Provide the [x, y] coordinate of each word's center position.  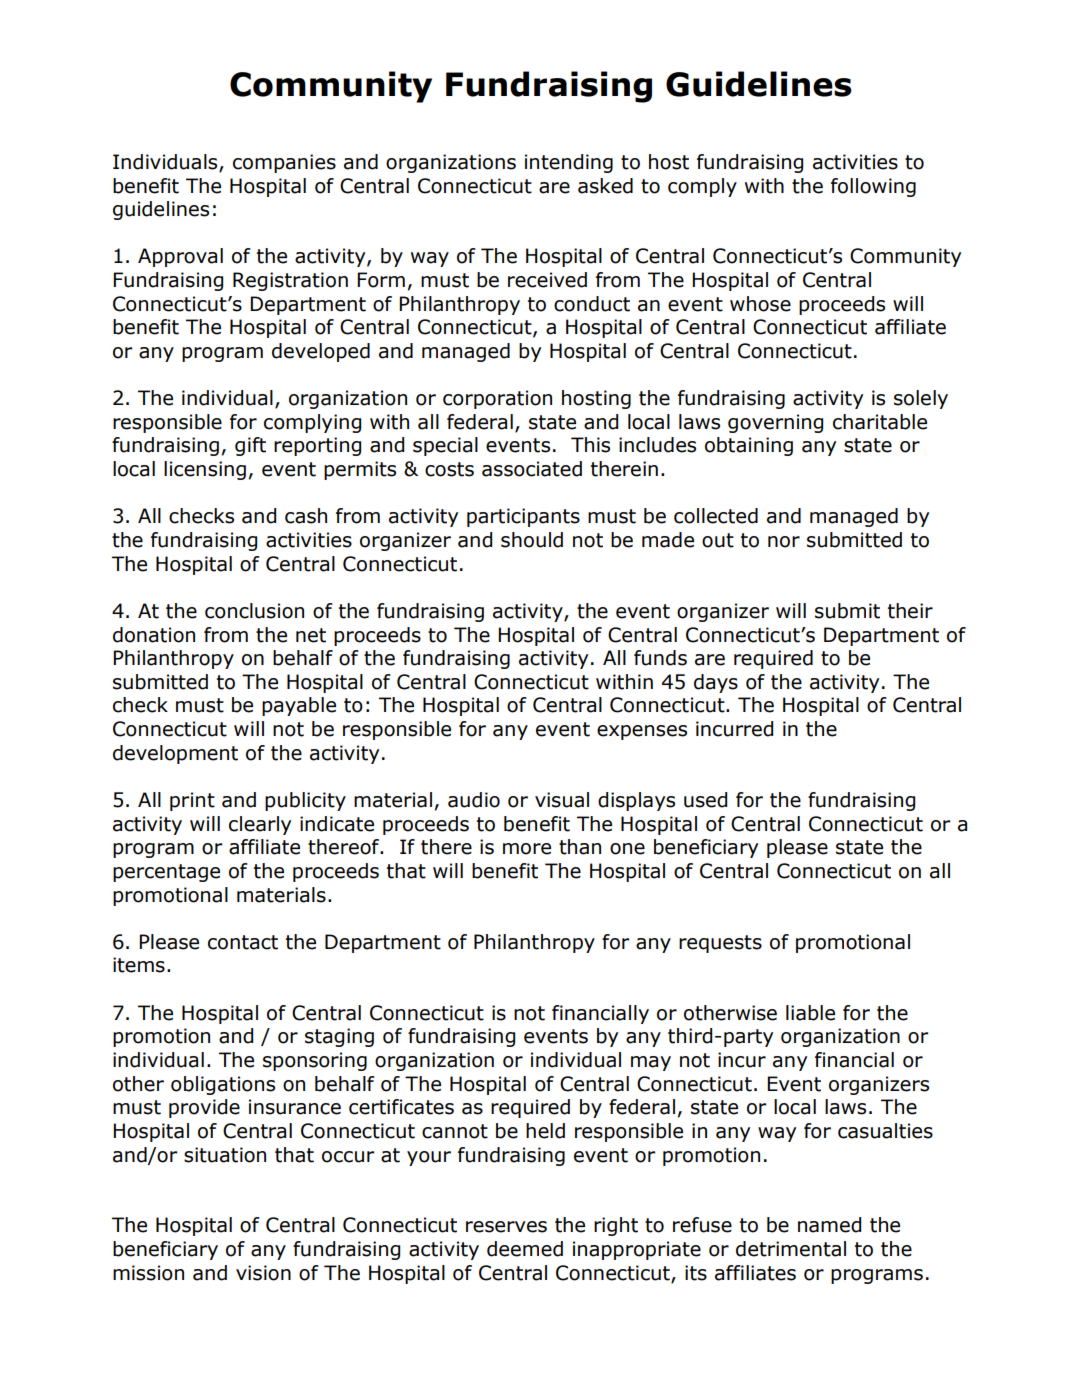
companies [284, 163]
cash [306, 516]
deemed [525, 1249]
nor [784, 542]
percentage [166, 873]
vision [263, 1273]
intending [569, 163]
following [873, 187]
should [532, 540]
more [527, 849]
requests [720, 944]
